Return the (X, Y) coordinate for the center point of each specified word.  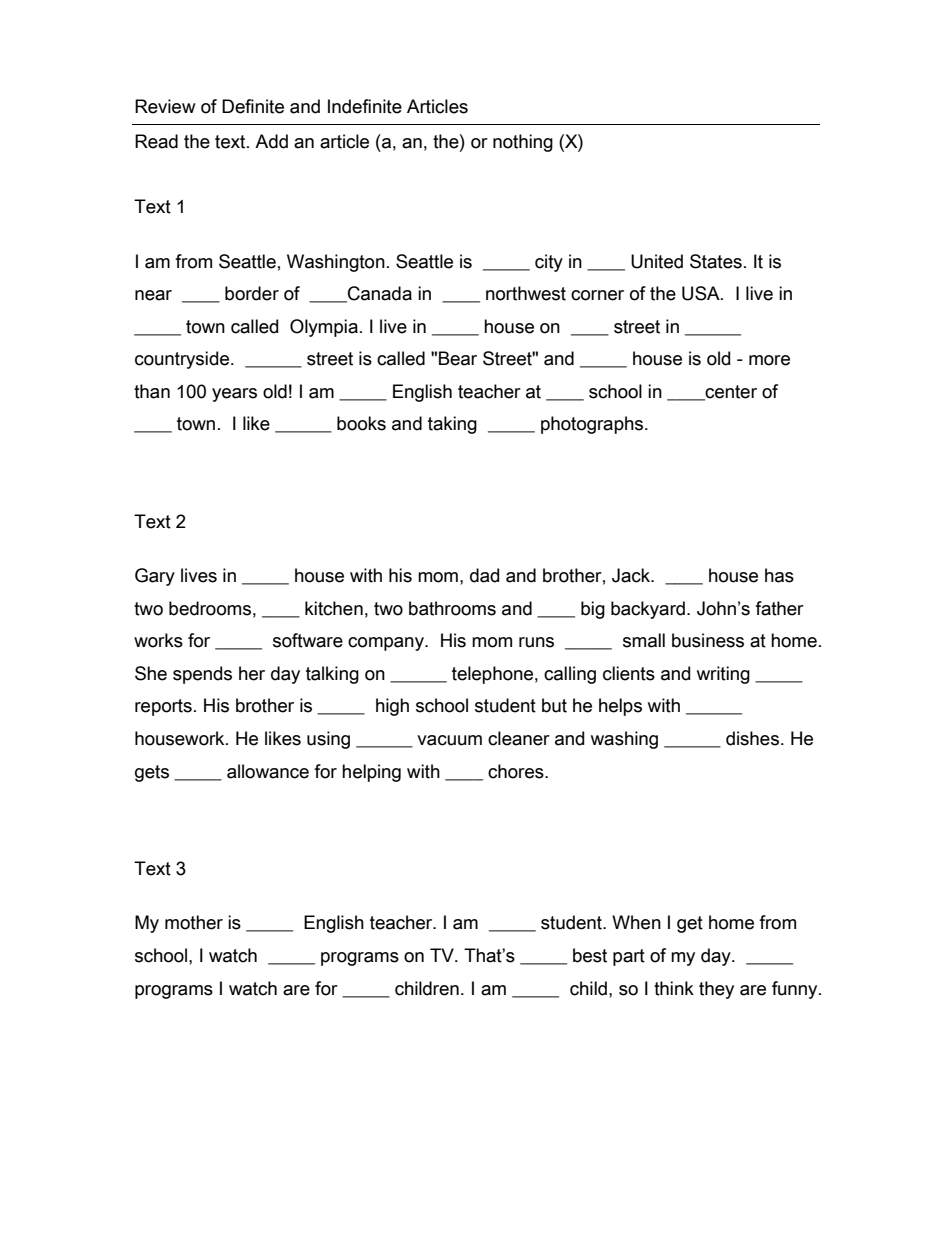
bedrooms (210, 608)
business (708, 640)
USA (702, 293)
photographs (592, 425)
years (234, 395)
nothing (523, 143)
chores (517, 771)
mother (194, 922)
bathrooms (452, 608)
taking (452, 425)
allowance (268, 771)
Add (271, 141)
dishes (752, 738)
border (252, 293)
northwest (526, 293)
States (716, 261)
